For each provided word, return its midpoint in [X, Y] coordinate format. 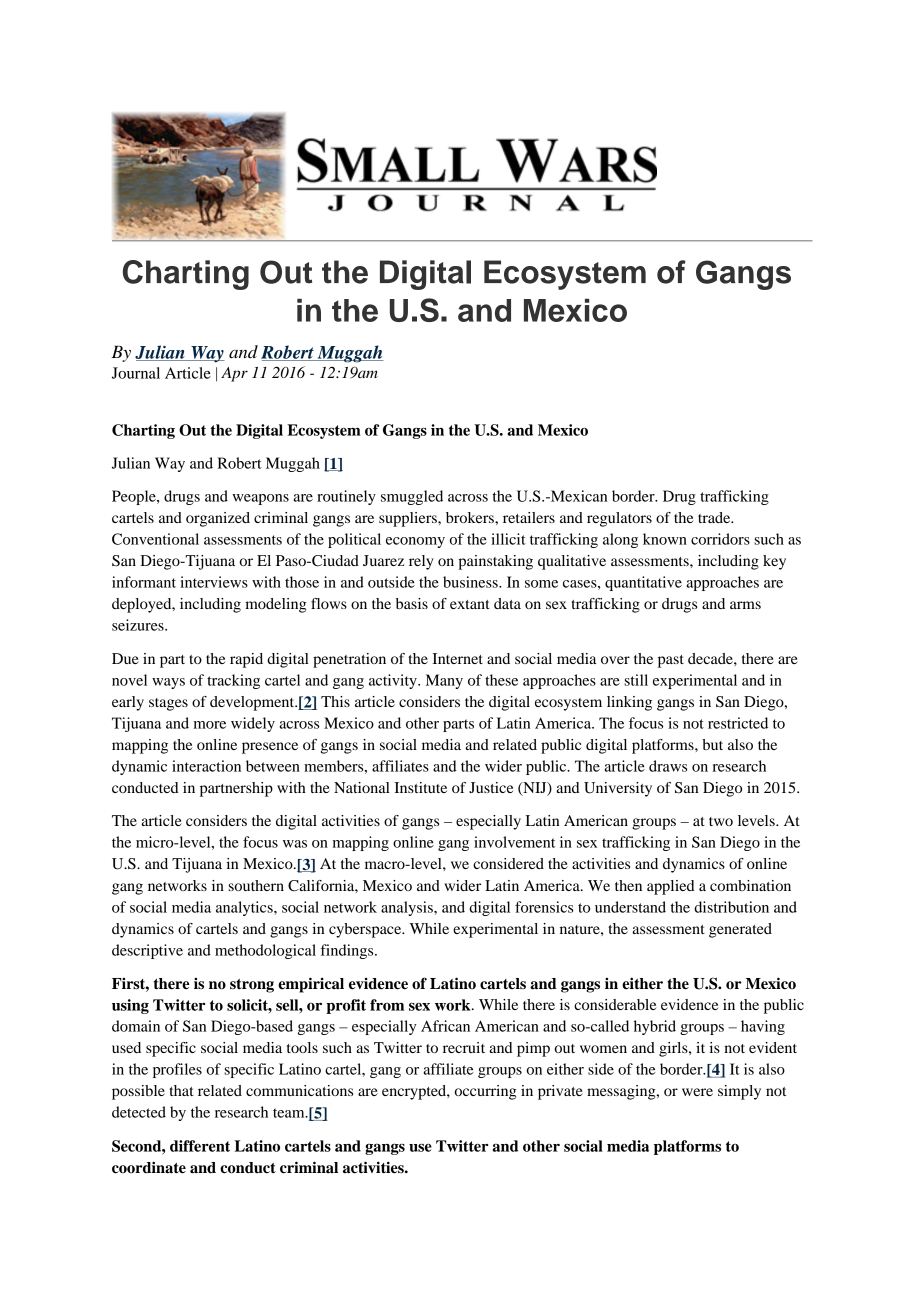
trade [715, 517]
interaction [206, 766]
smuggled [412, 497]
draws [668, 766]
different [200, 1146]
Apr [234, 374]
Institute [420, 787]
